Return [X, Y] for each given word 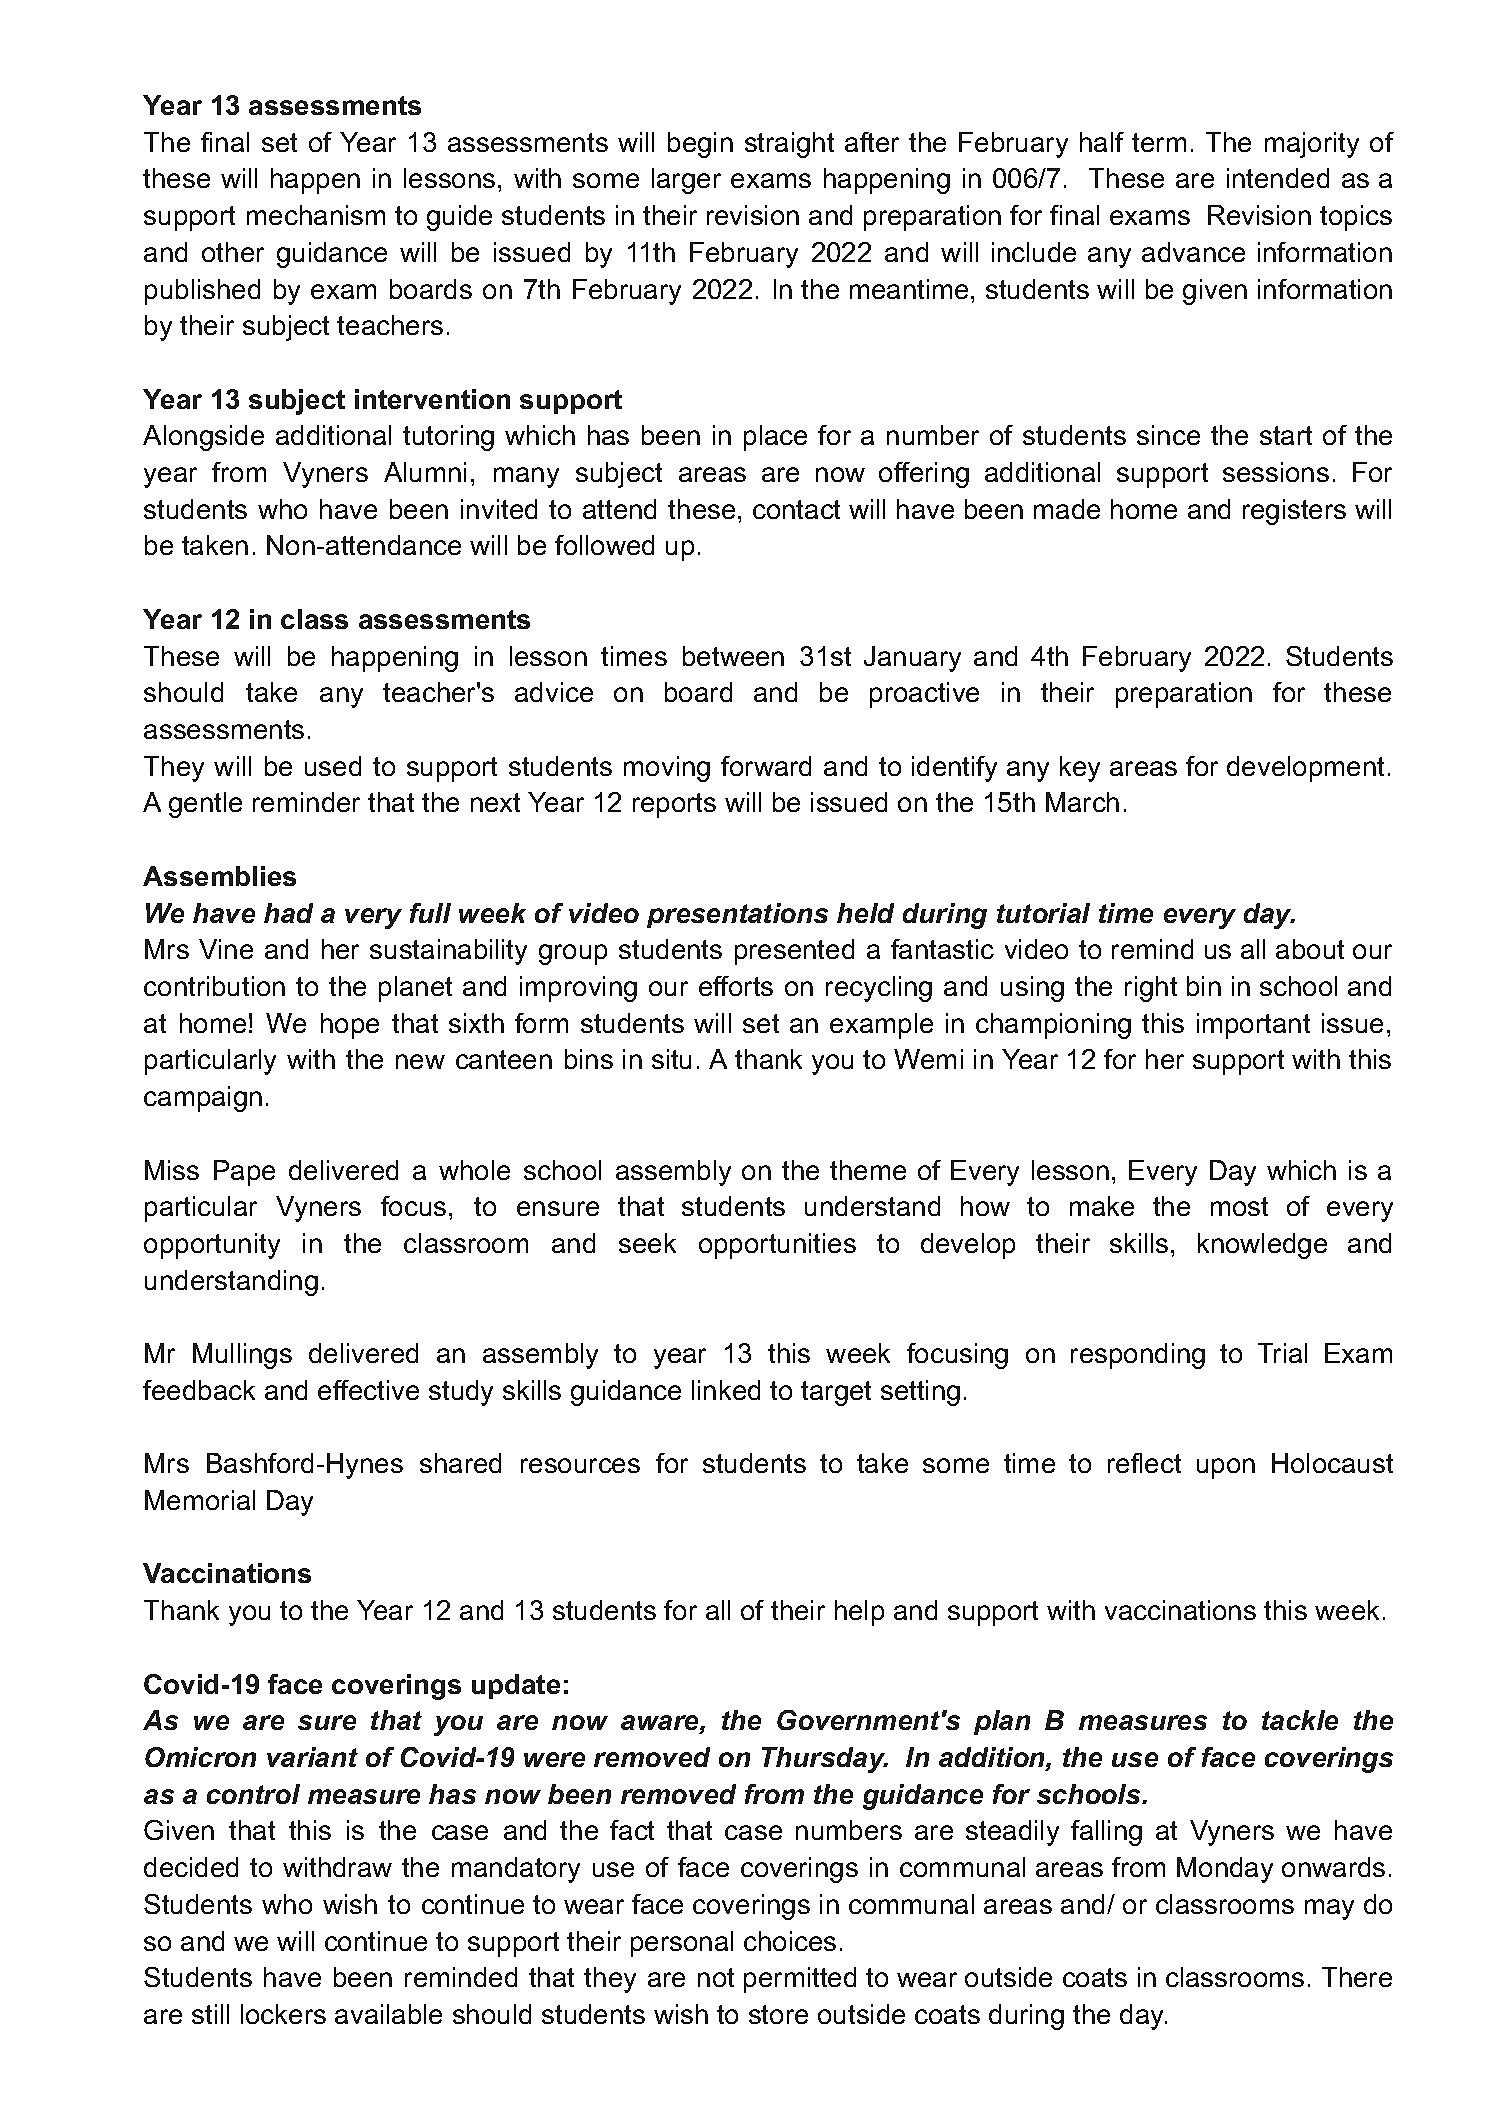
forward [766, 766]
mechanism [316, 215]
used [333, 766]
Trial [1282, 1353]
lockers [283, 2014]
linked [726, 1390]
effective [368, 1390]
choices [790, 1941]
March [1082, 802]
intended [1278, 178]
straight [789, 145]
